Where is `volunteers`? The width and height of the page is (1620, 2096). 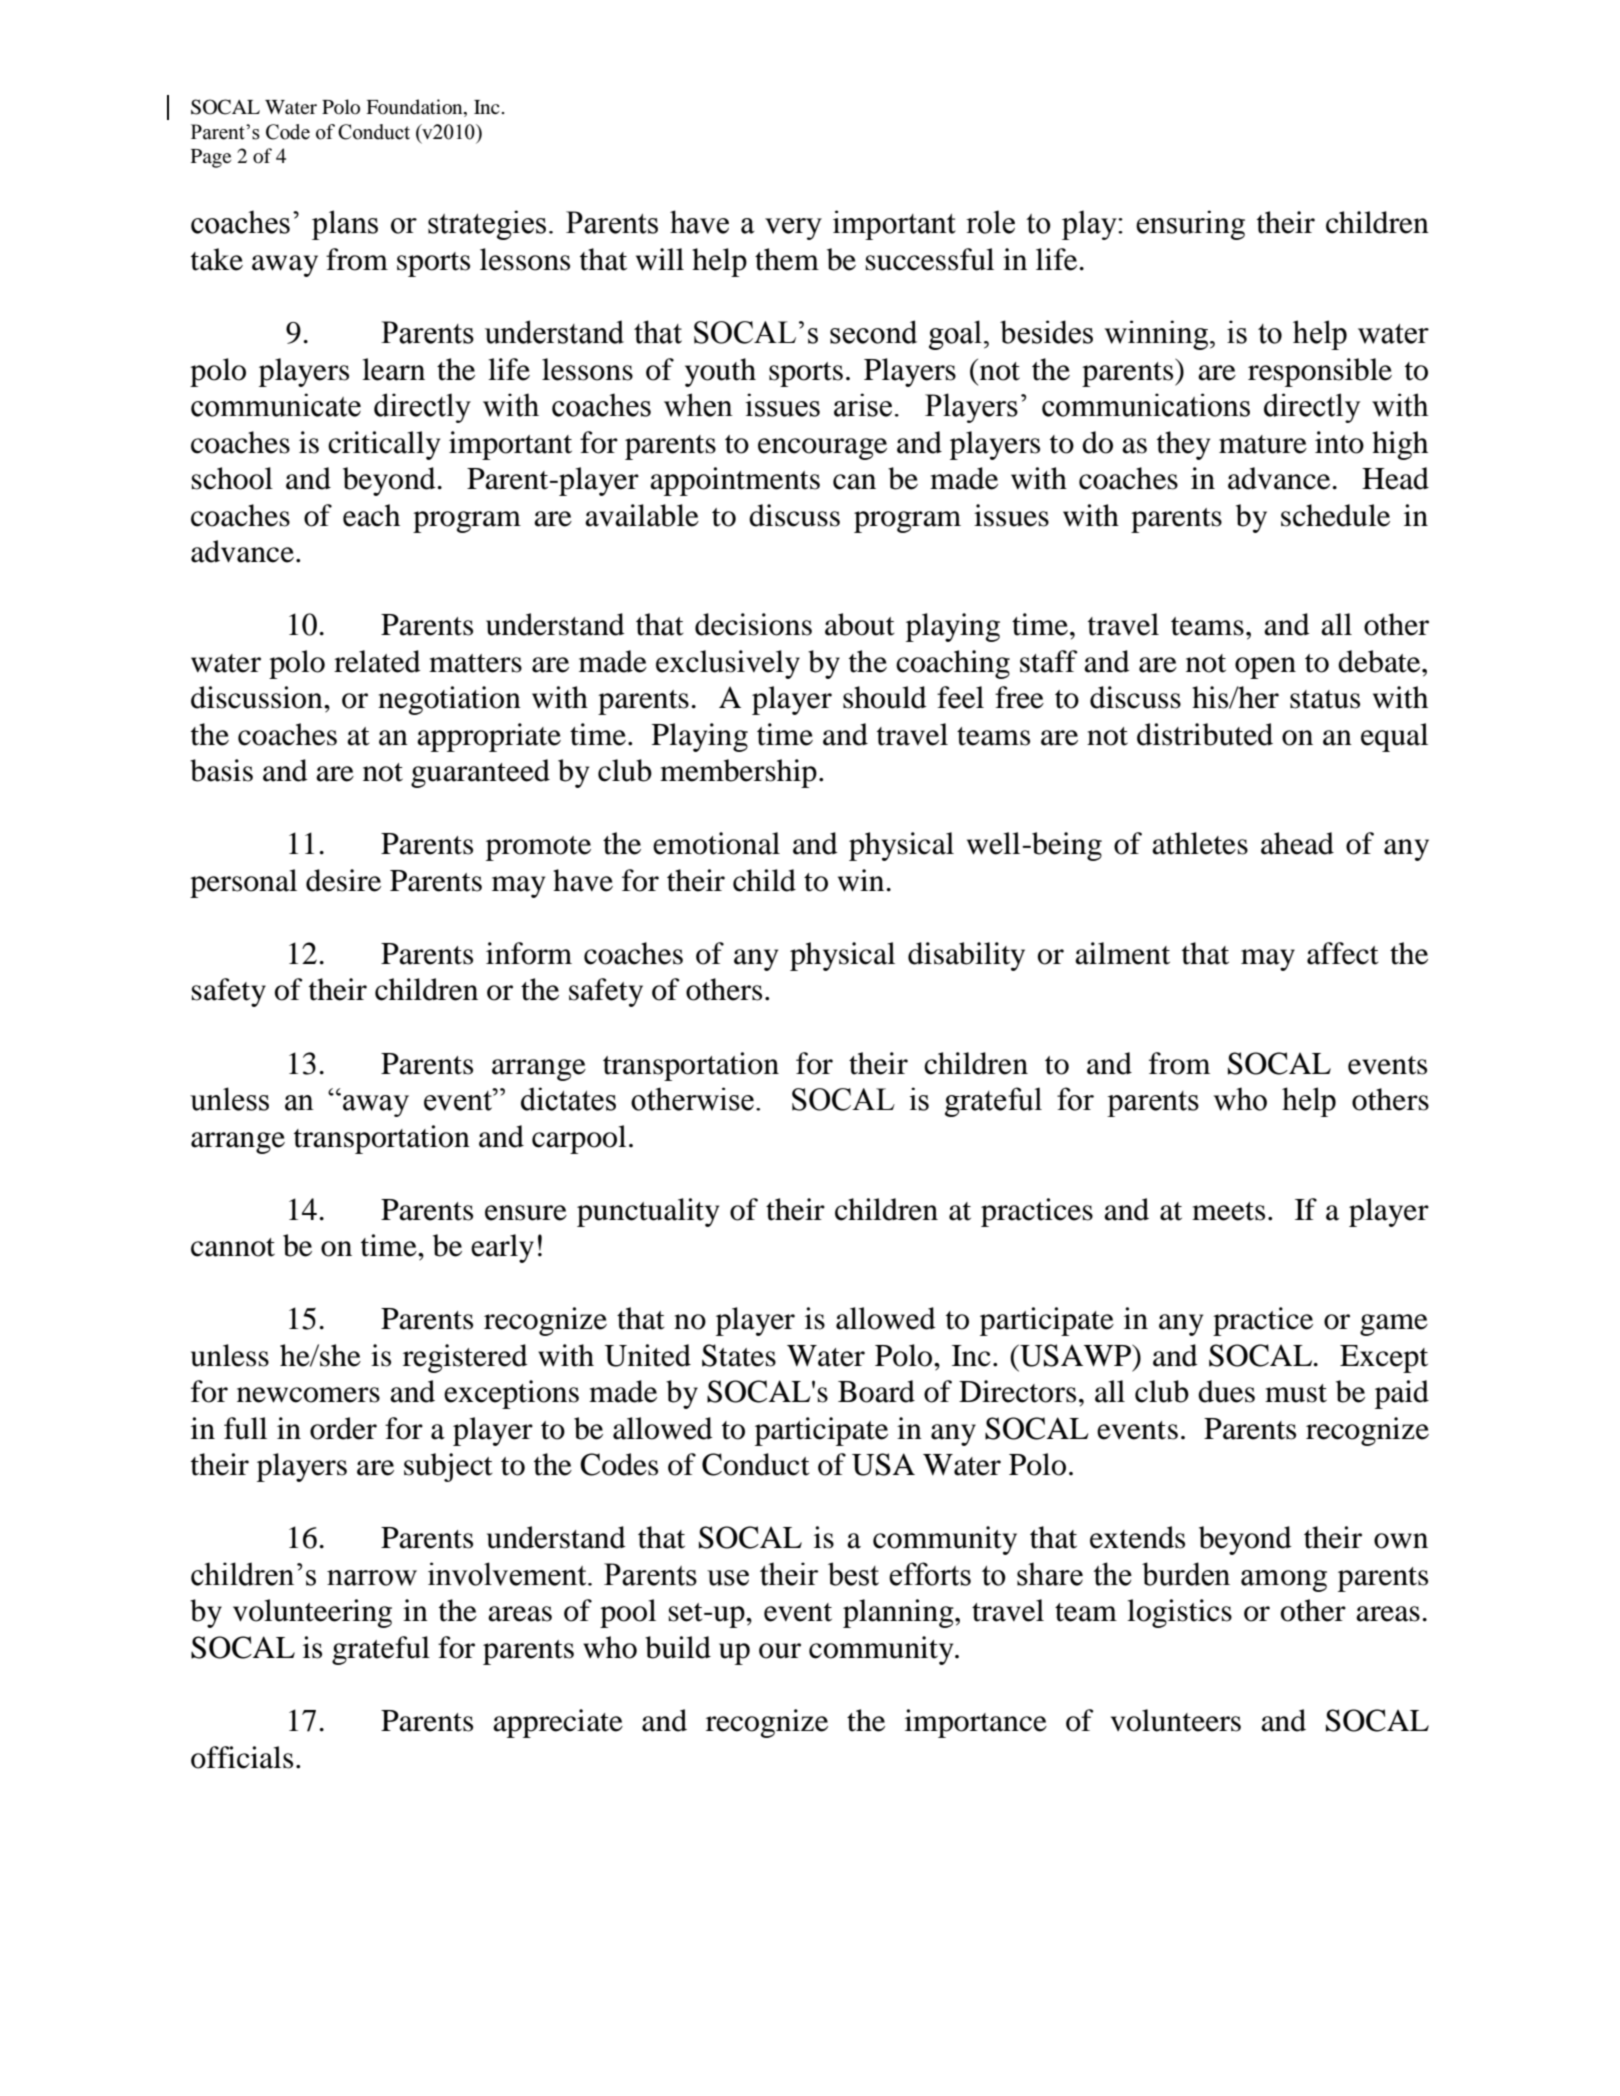 volunteers is located at coordinates (1176, 1720).
